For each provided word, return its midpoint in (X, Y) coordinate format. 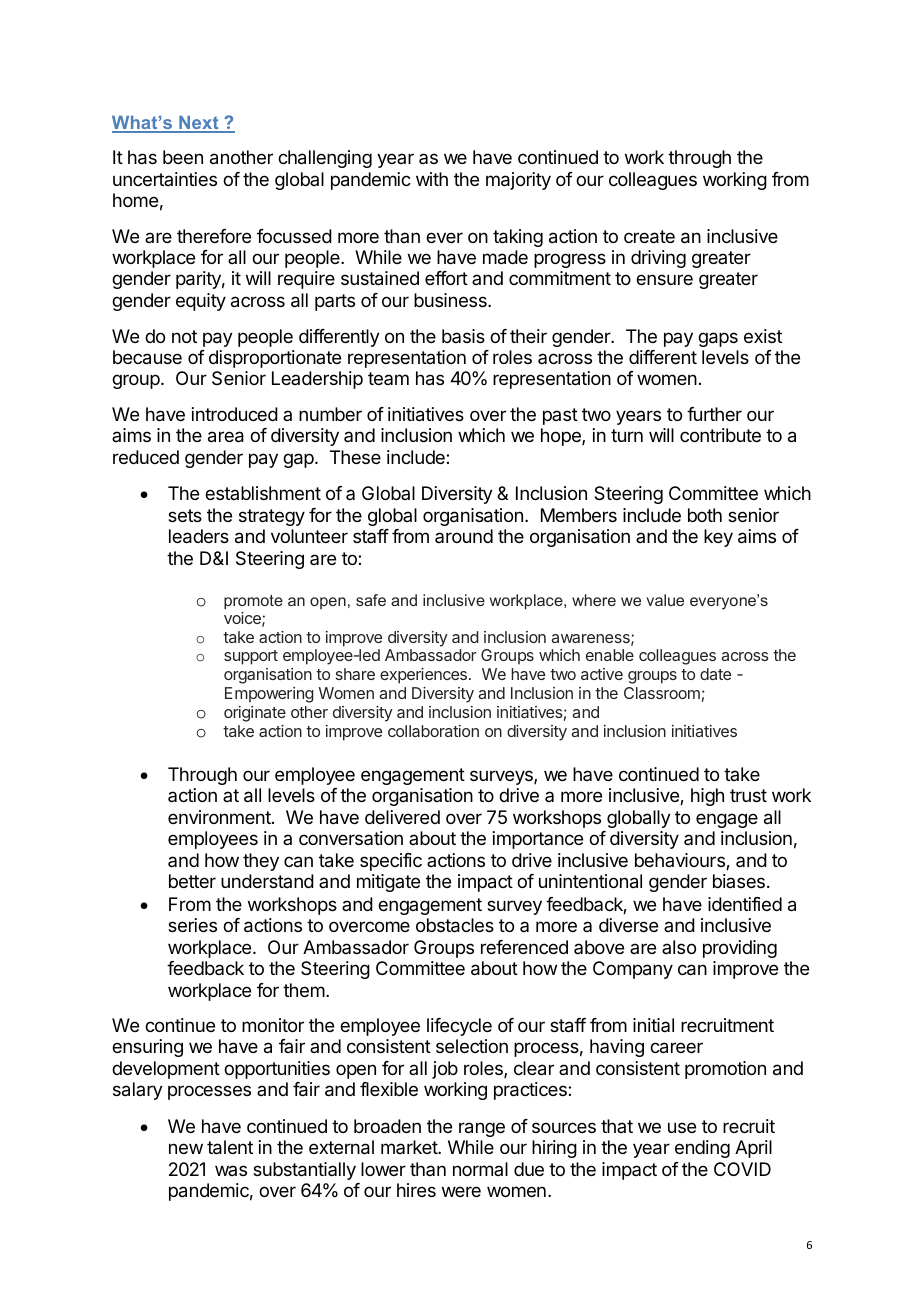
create (649, 237)
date (715, 674)
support (251, 657)
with (432, 179)
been (183, 157)
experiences (425, 676)
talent (230, 1147)
